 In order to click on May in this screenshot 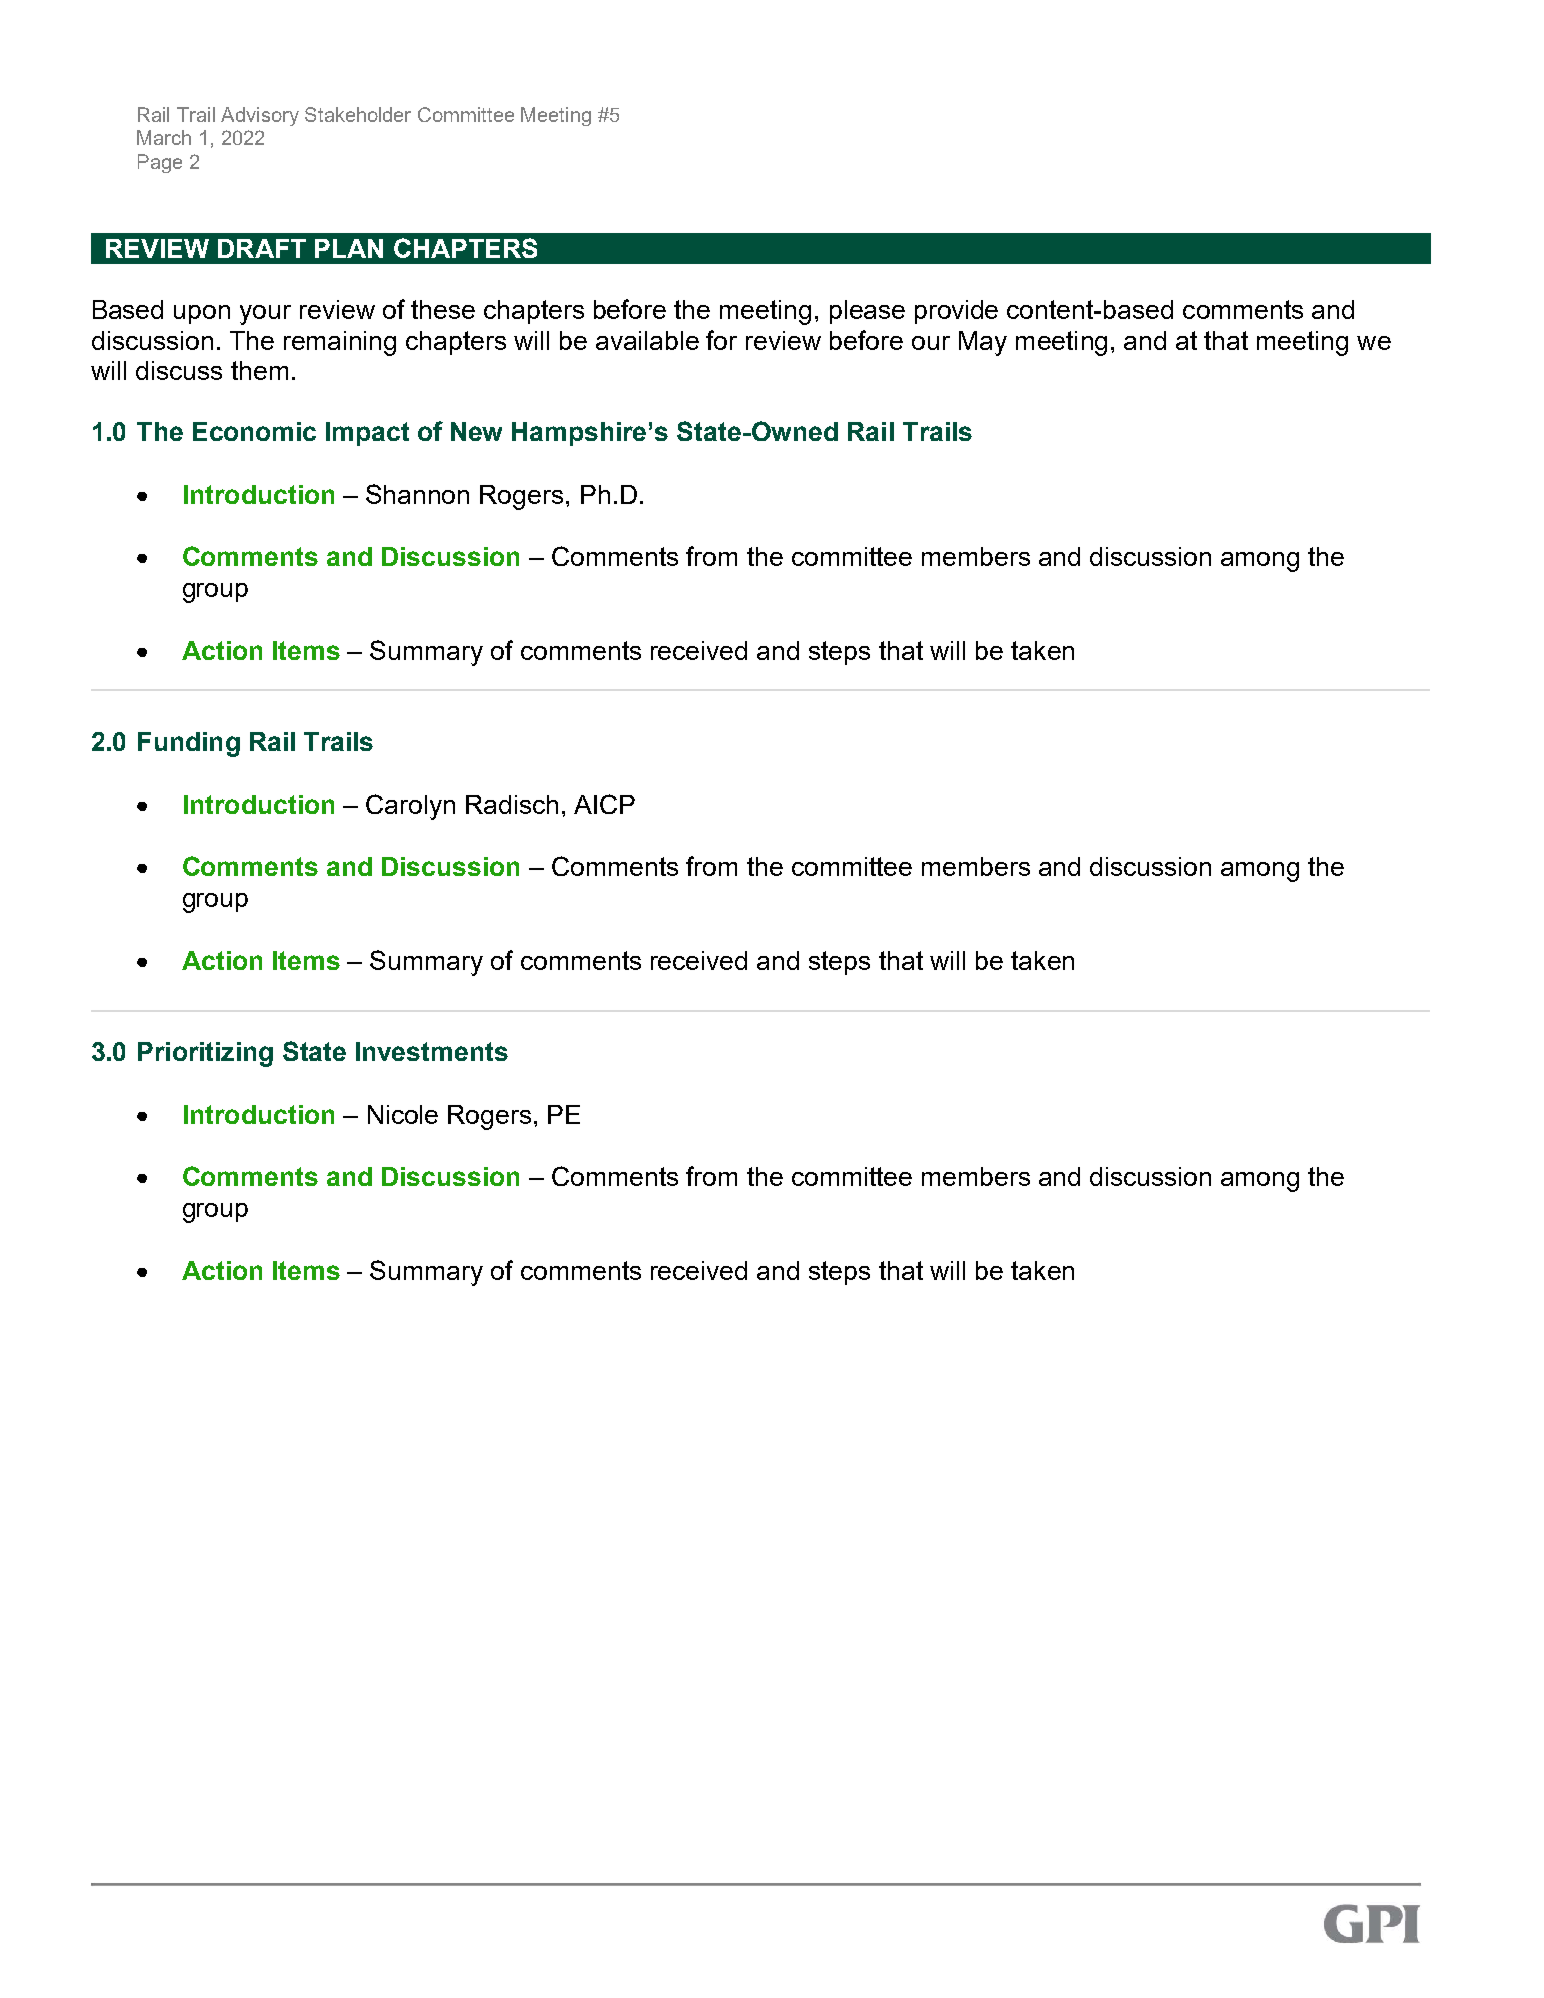, I will do `click(983, 343)`.
